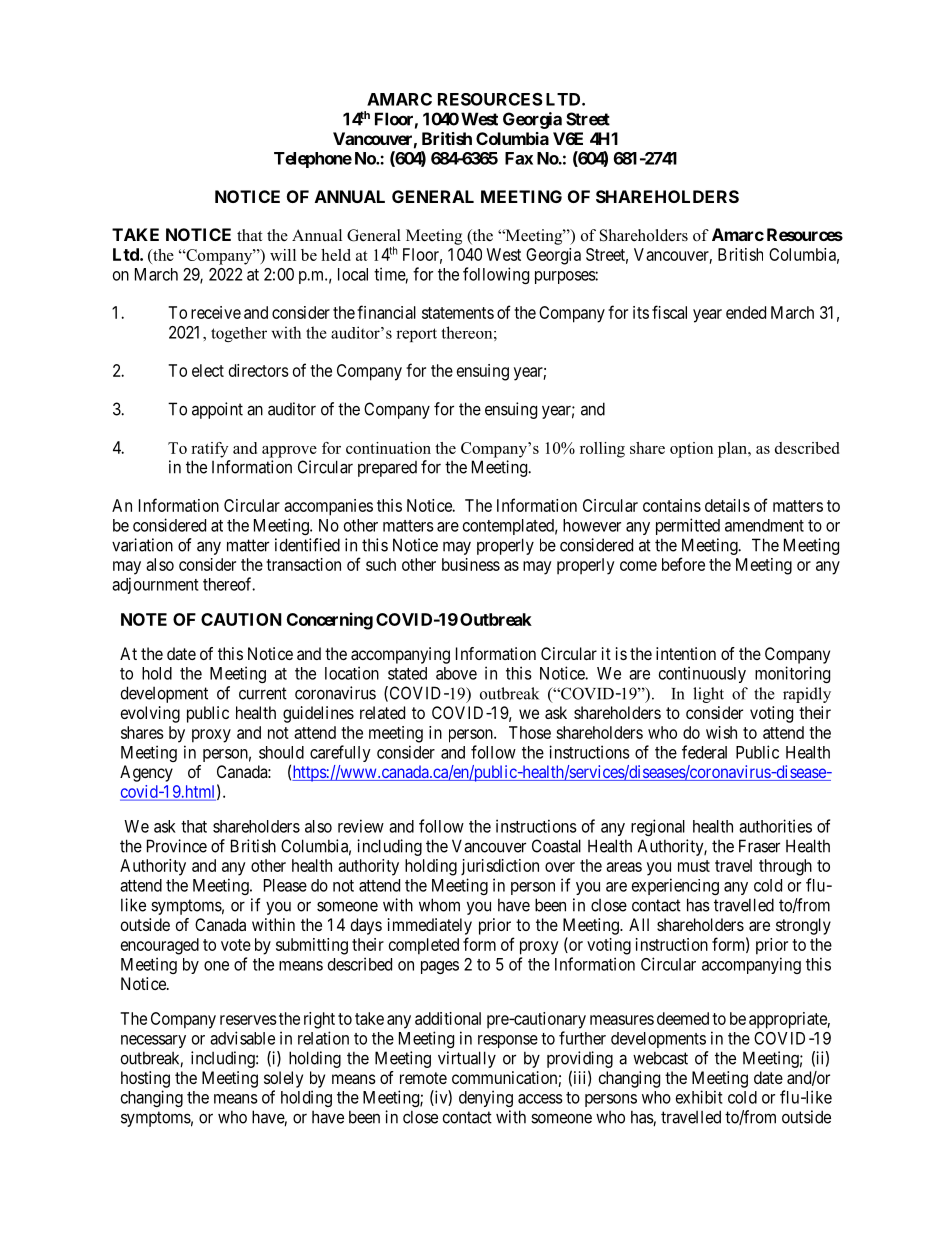 The height and width of the screenshot is (1233, 952). Describe the element at coordinates (686, 653) in the screenshot. I see `intention` at that location.
